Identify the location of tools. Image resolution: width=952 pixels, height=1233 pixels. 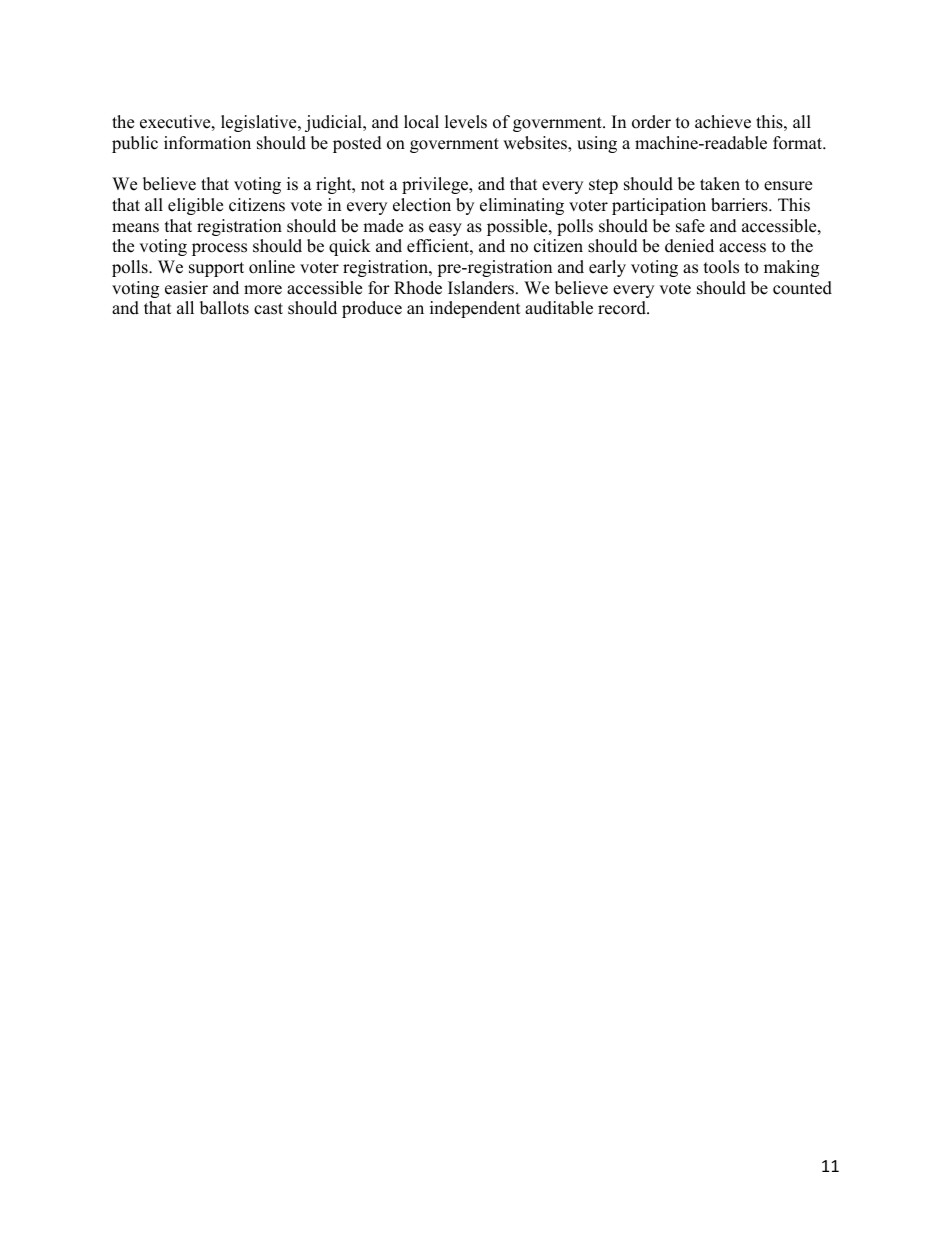
(721, 267).
